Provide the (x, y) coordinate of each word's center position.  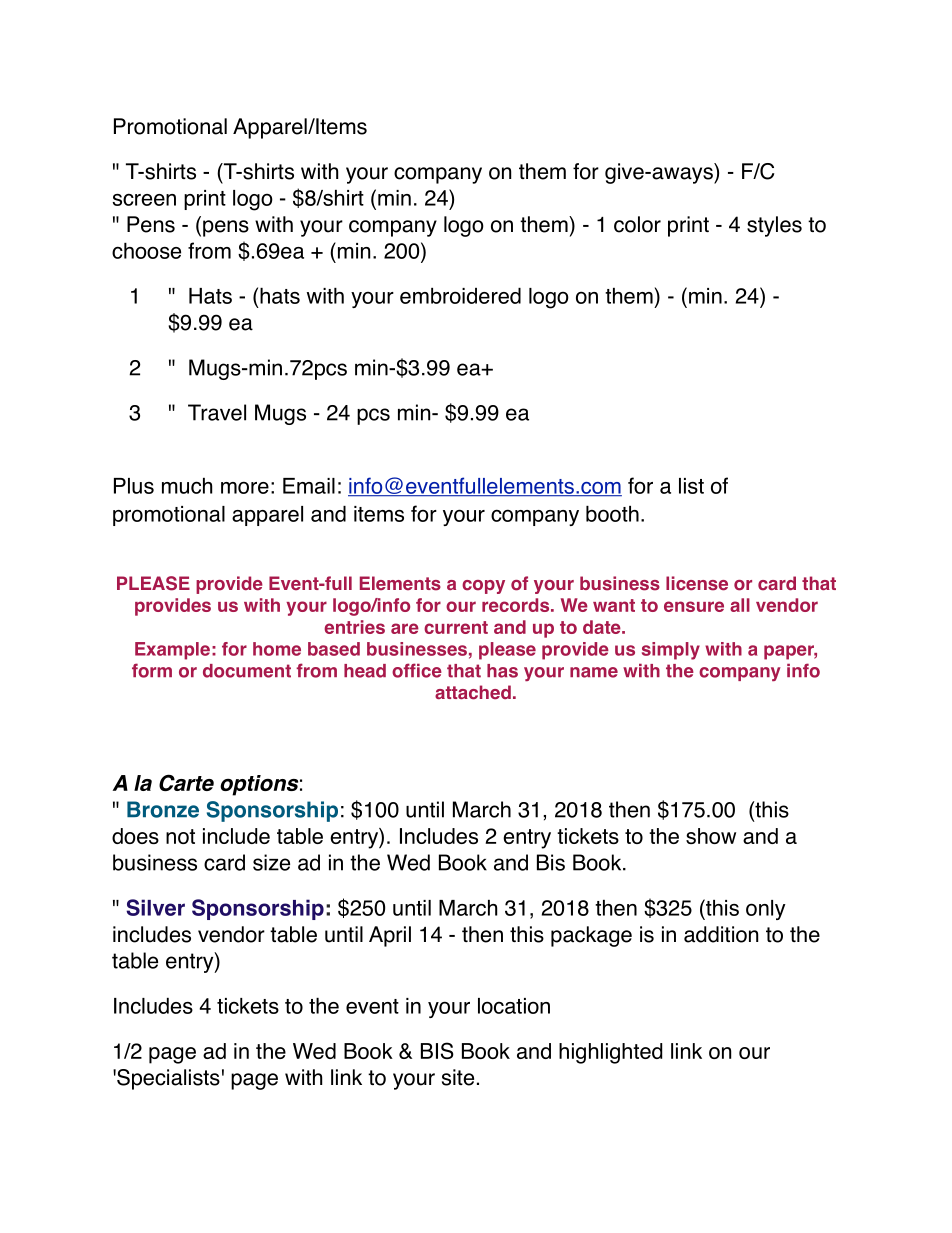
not (180, 836)
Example (172, 651)
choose (146, 251)
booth (612, 514)
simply (671, 651)
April (390, 936)
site (458, 1077)
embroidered (460, 296)
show (711, 836)
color (637, 224)
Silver (155, 907)
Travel (217, 412)
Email (309, 486)
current (456, 627)
